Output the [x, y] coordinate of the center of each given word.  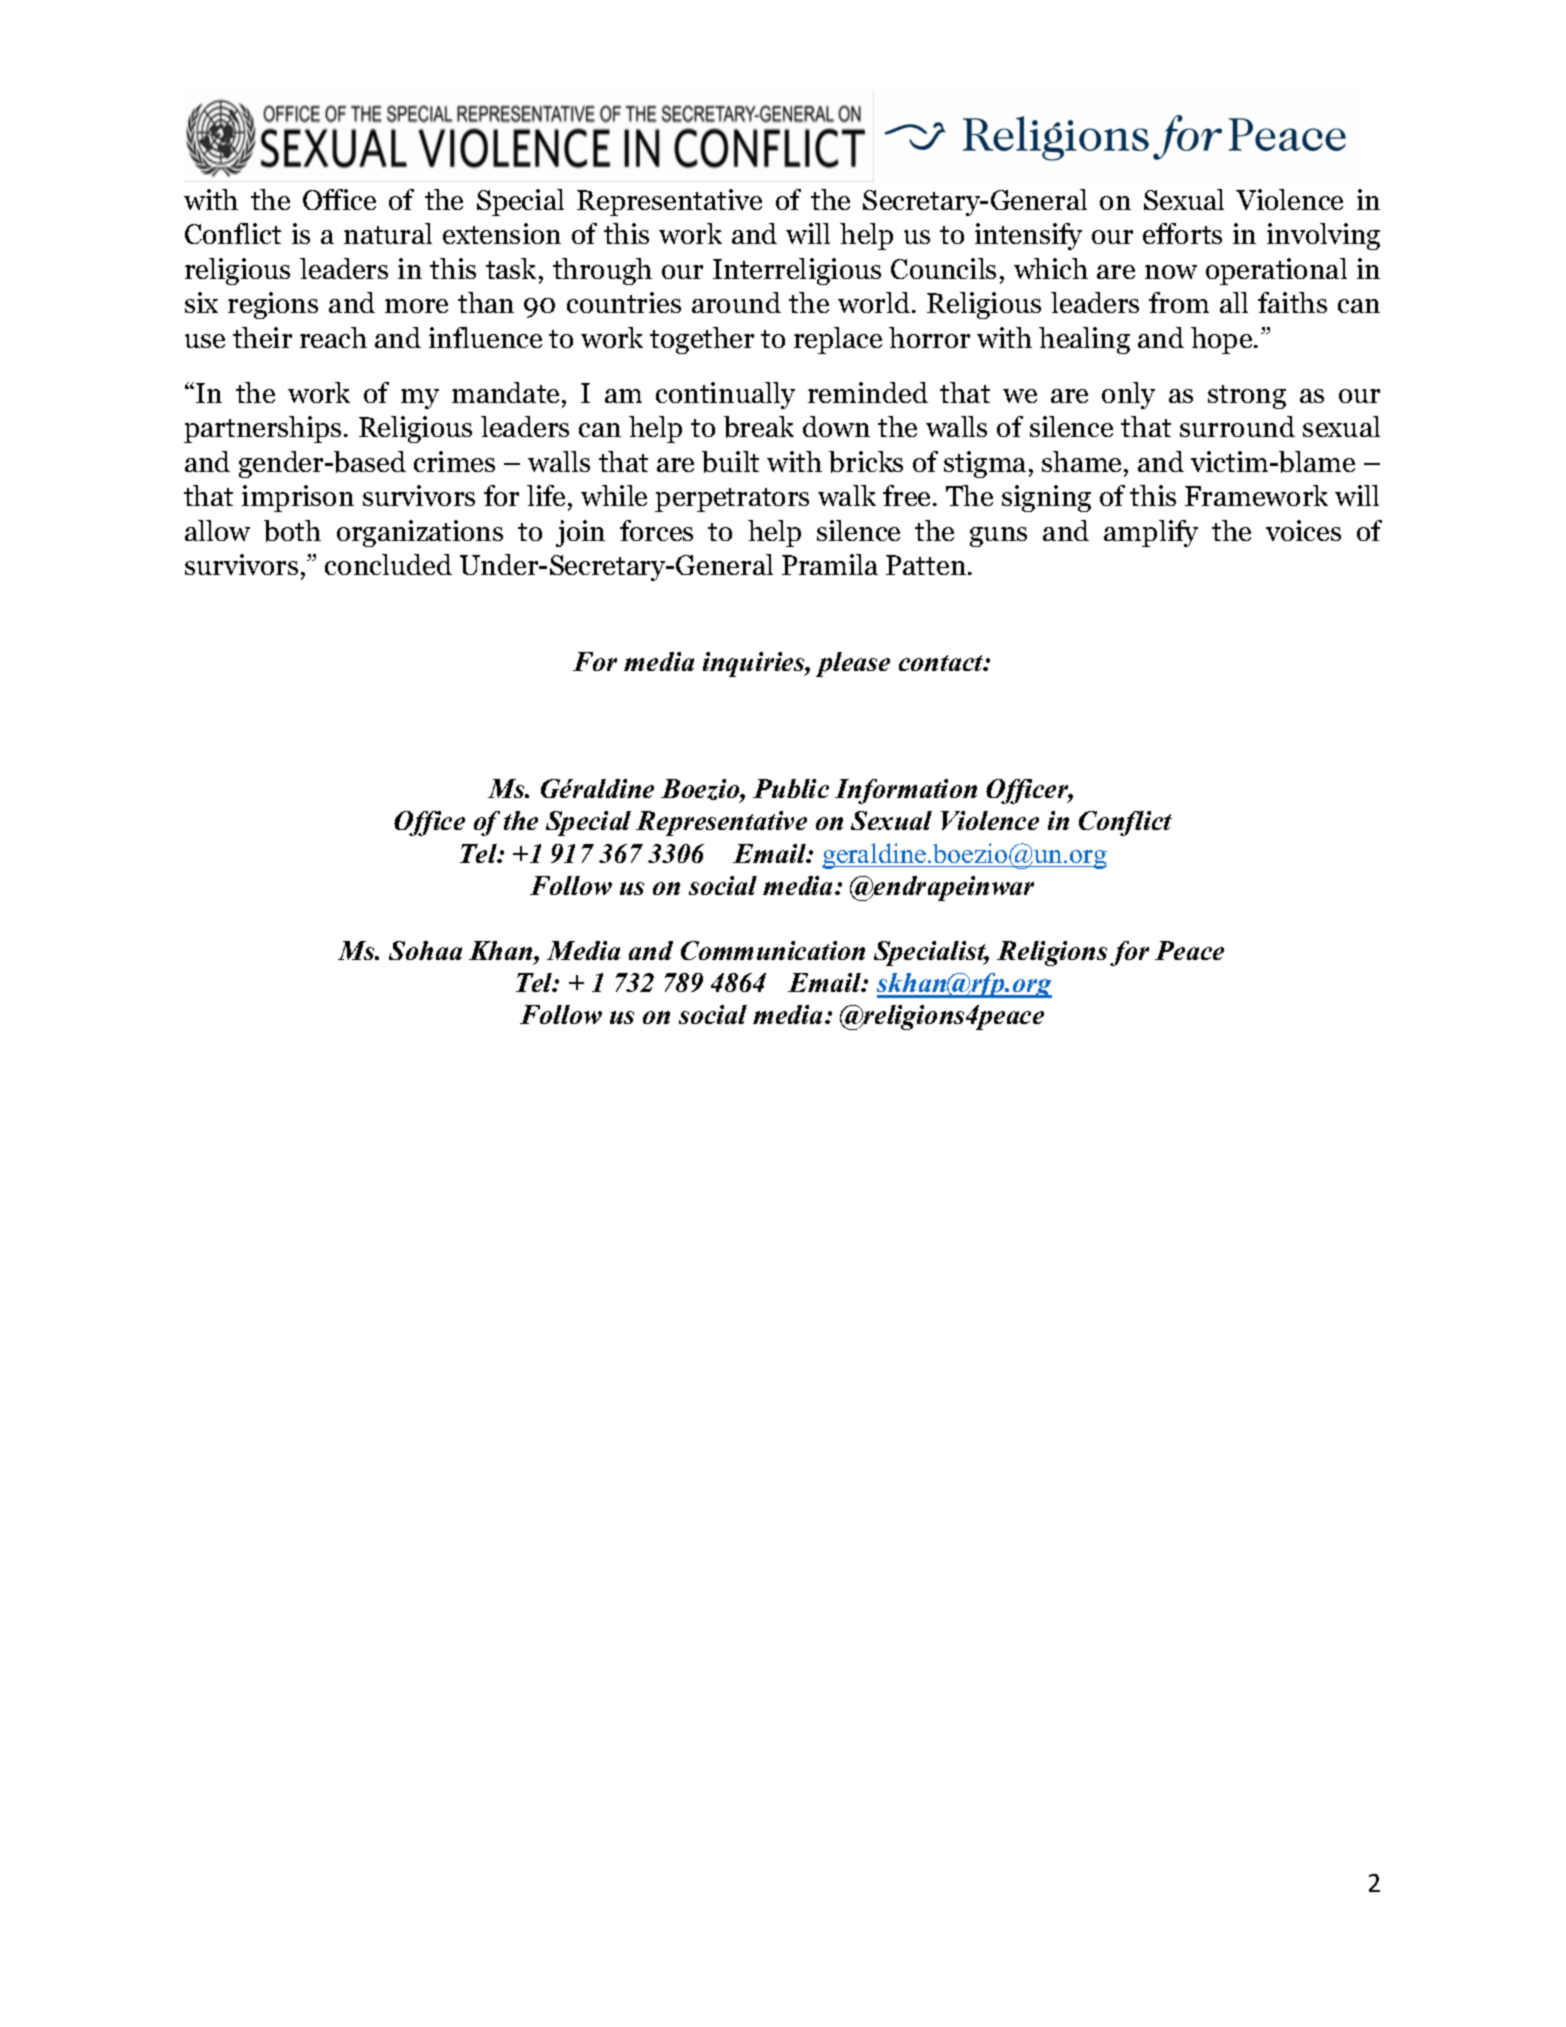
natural [388, 233]
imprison [298, 498]
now [1171, 272]
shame [1081, 461]
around [736, 302]
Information [906, 791]
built [730, 462]
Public [791, 788]
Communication [773, 950]
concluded [388, 564]
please [853, 664]
